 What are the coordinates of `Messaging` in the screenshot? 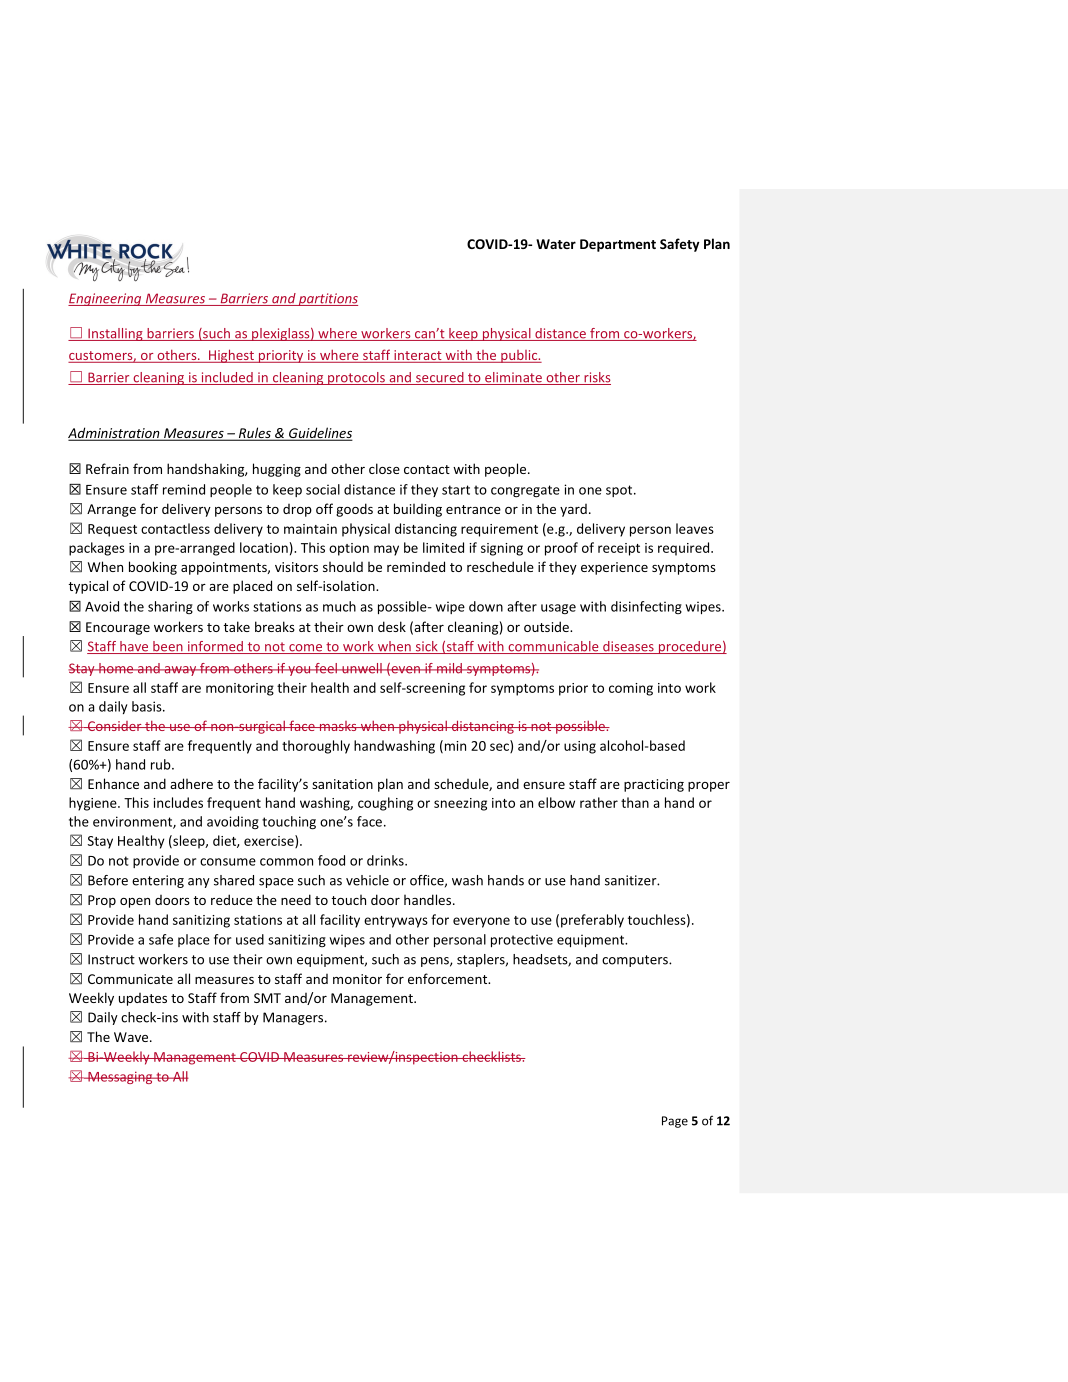 It's located at (120, 1077).
